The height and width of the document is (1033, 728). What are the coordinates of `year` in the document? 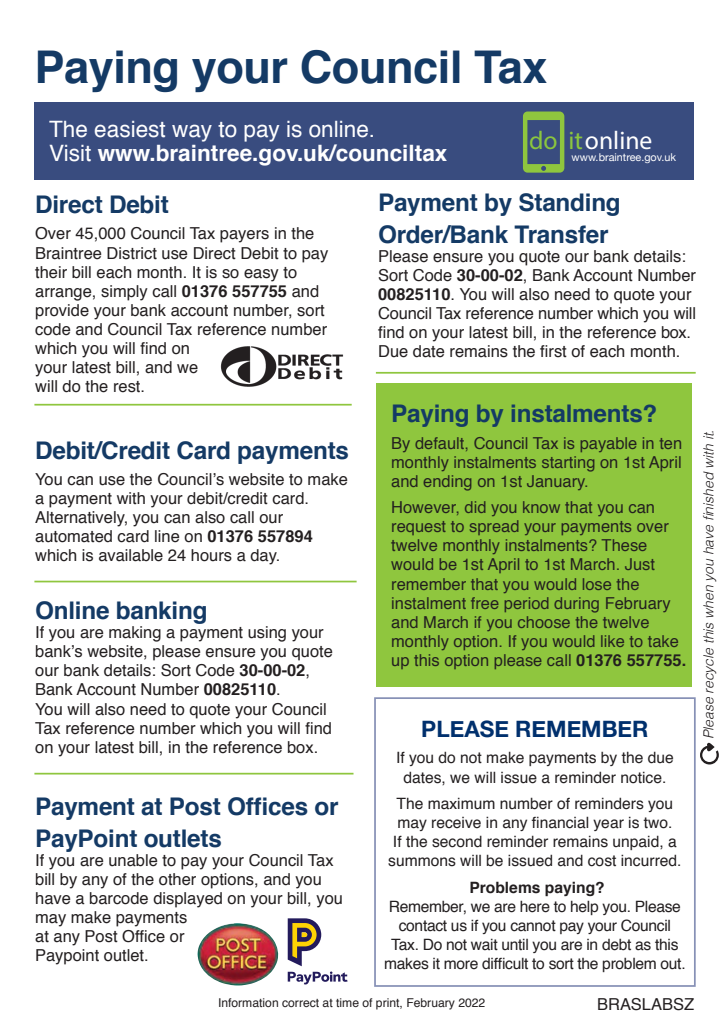 It's located at (608, 825).
